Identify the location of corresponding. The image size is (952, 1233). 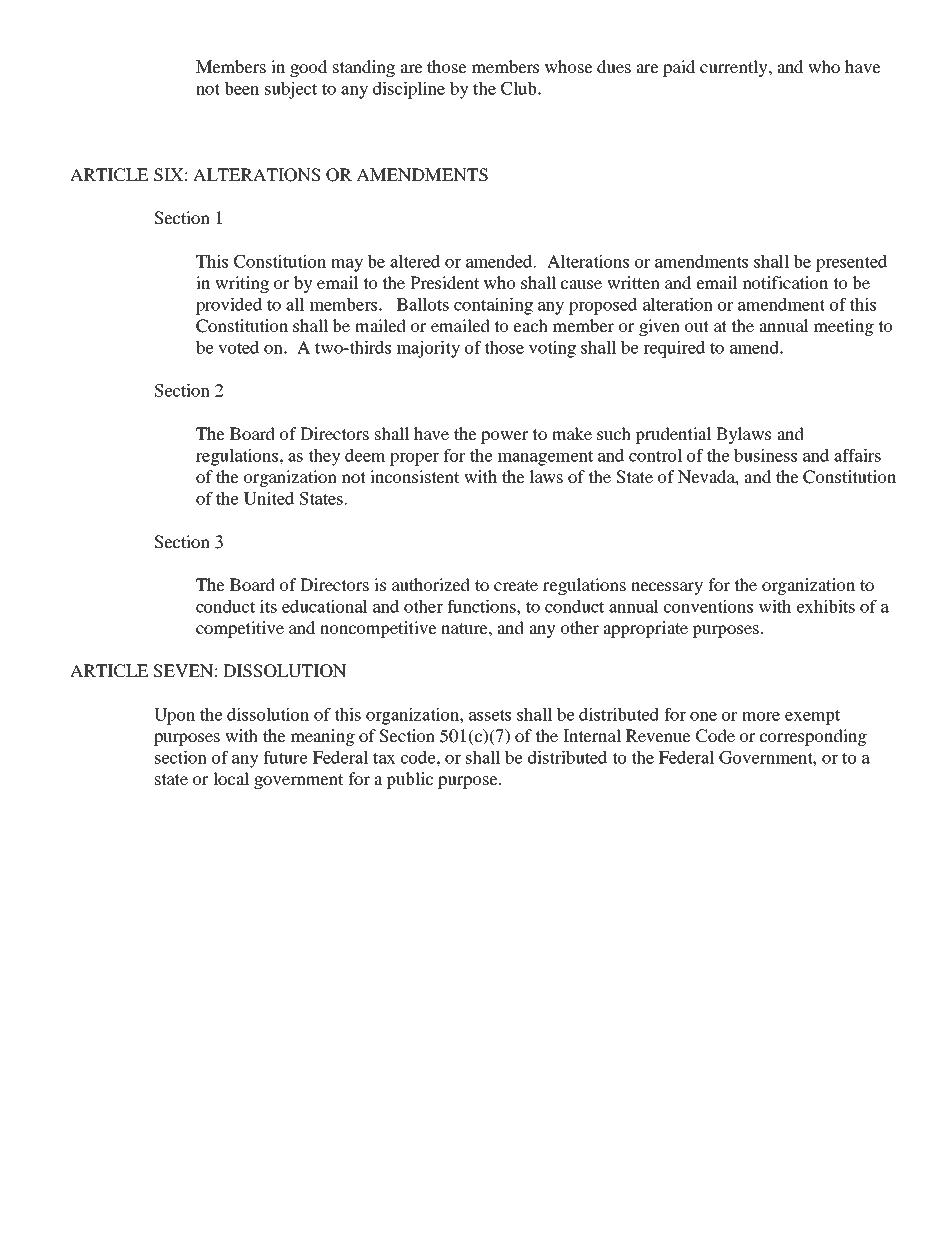
(813, 737).
